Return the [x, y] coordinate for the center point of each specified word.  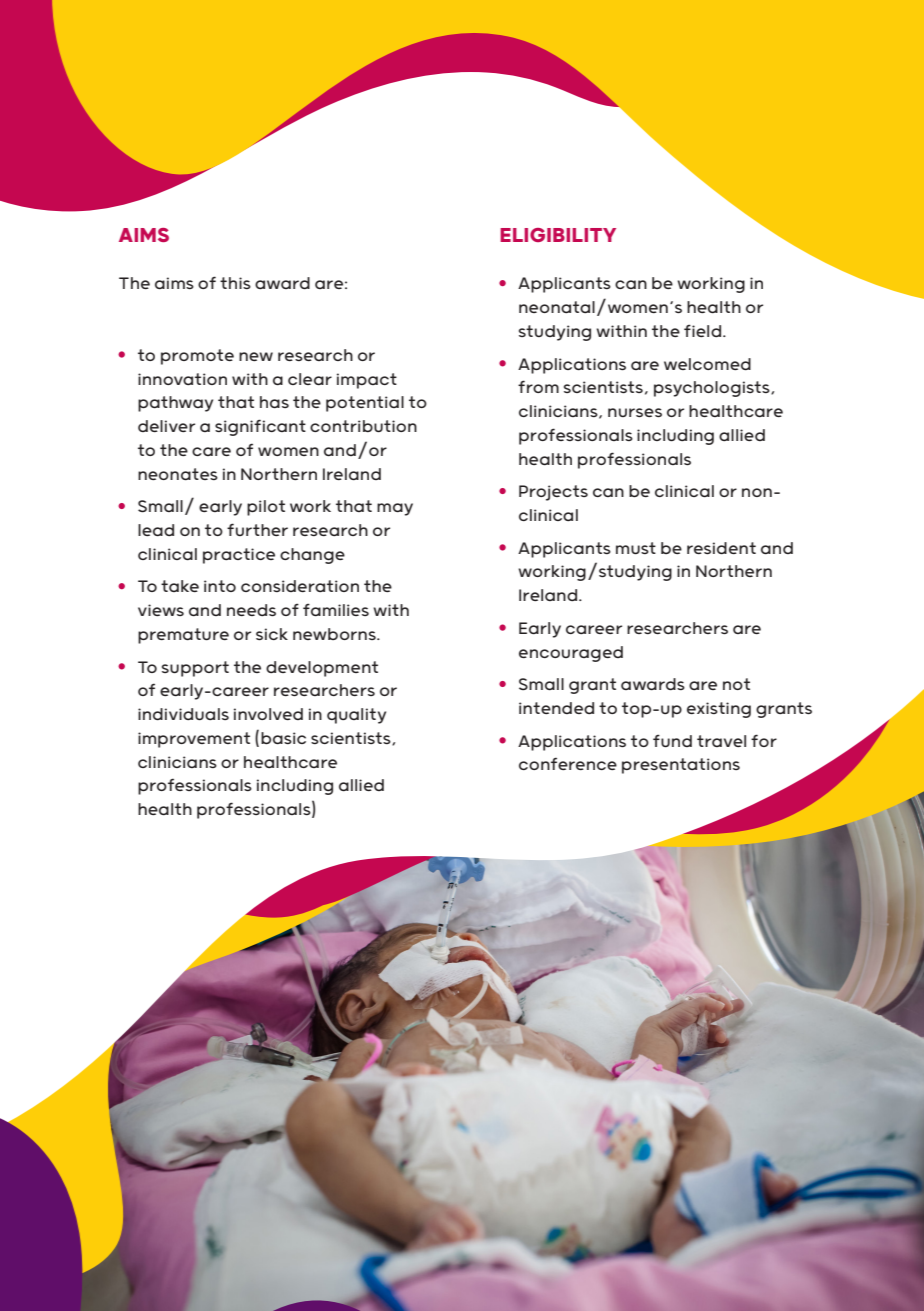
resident [721, 548]
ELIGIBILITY [558, 235]
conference [568, 763]
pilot [266, 508]
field [704, 330]
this [235, 283]
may [395, 509]
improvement [194, 740]
